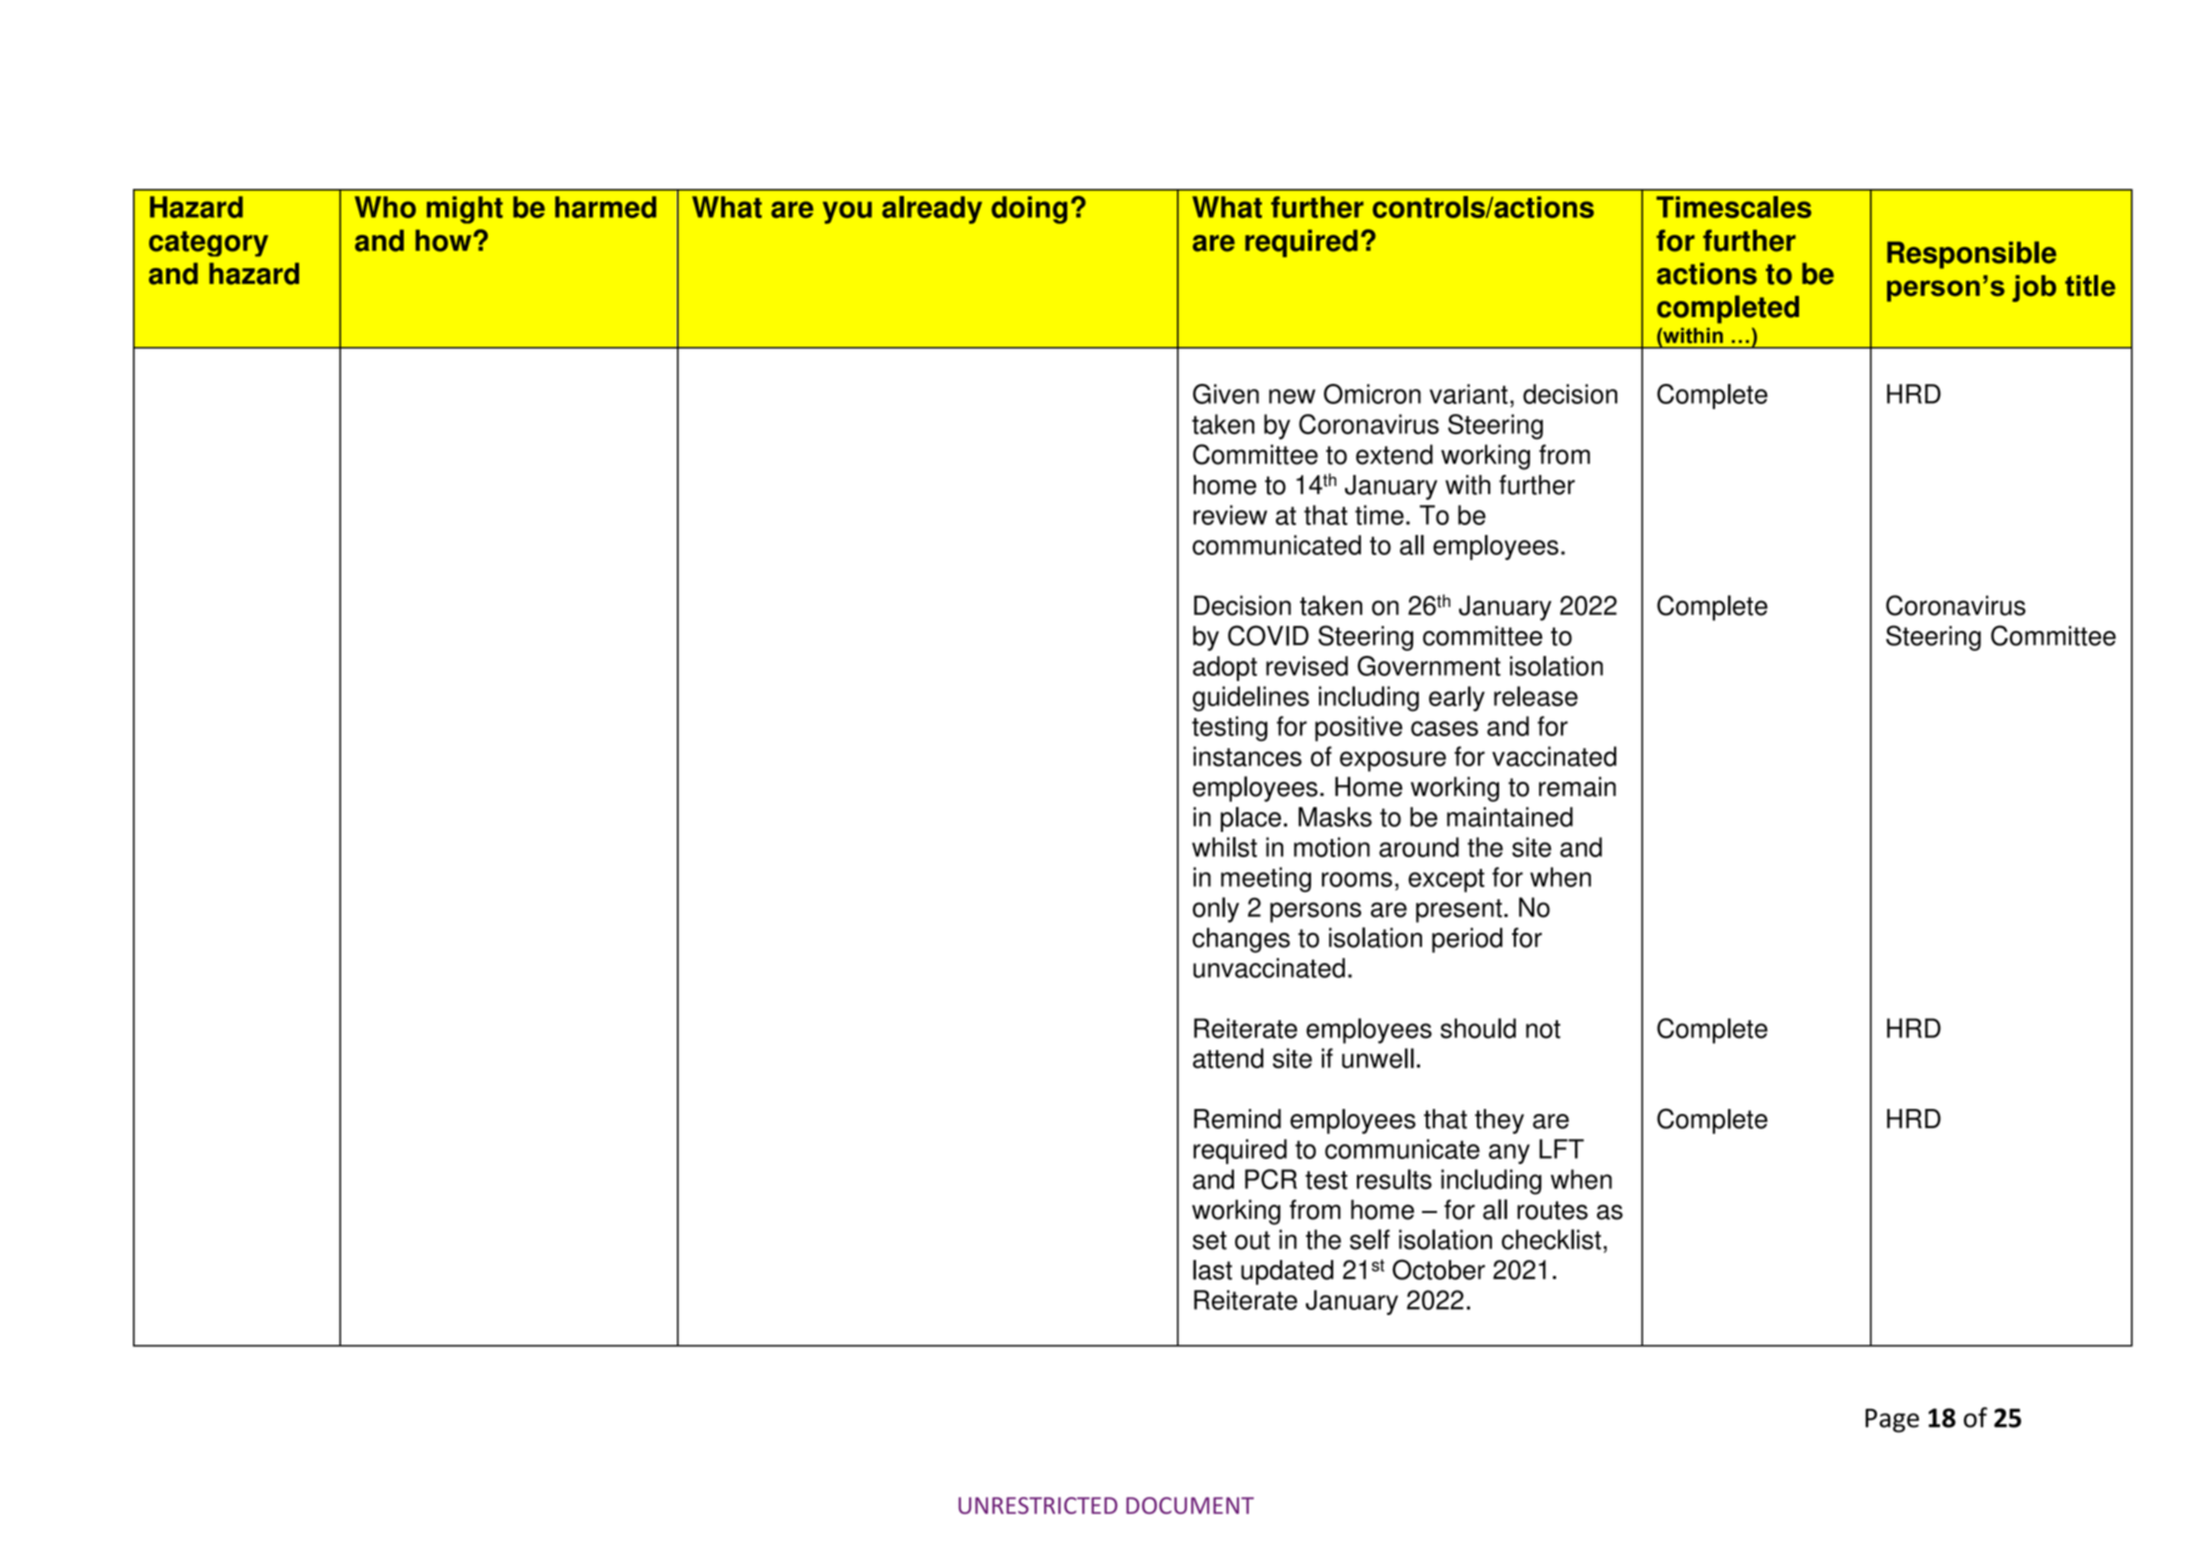  I want to click on doing, so click(1029, 210).
